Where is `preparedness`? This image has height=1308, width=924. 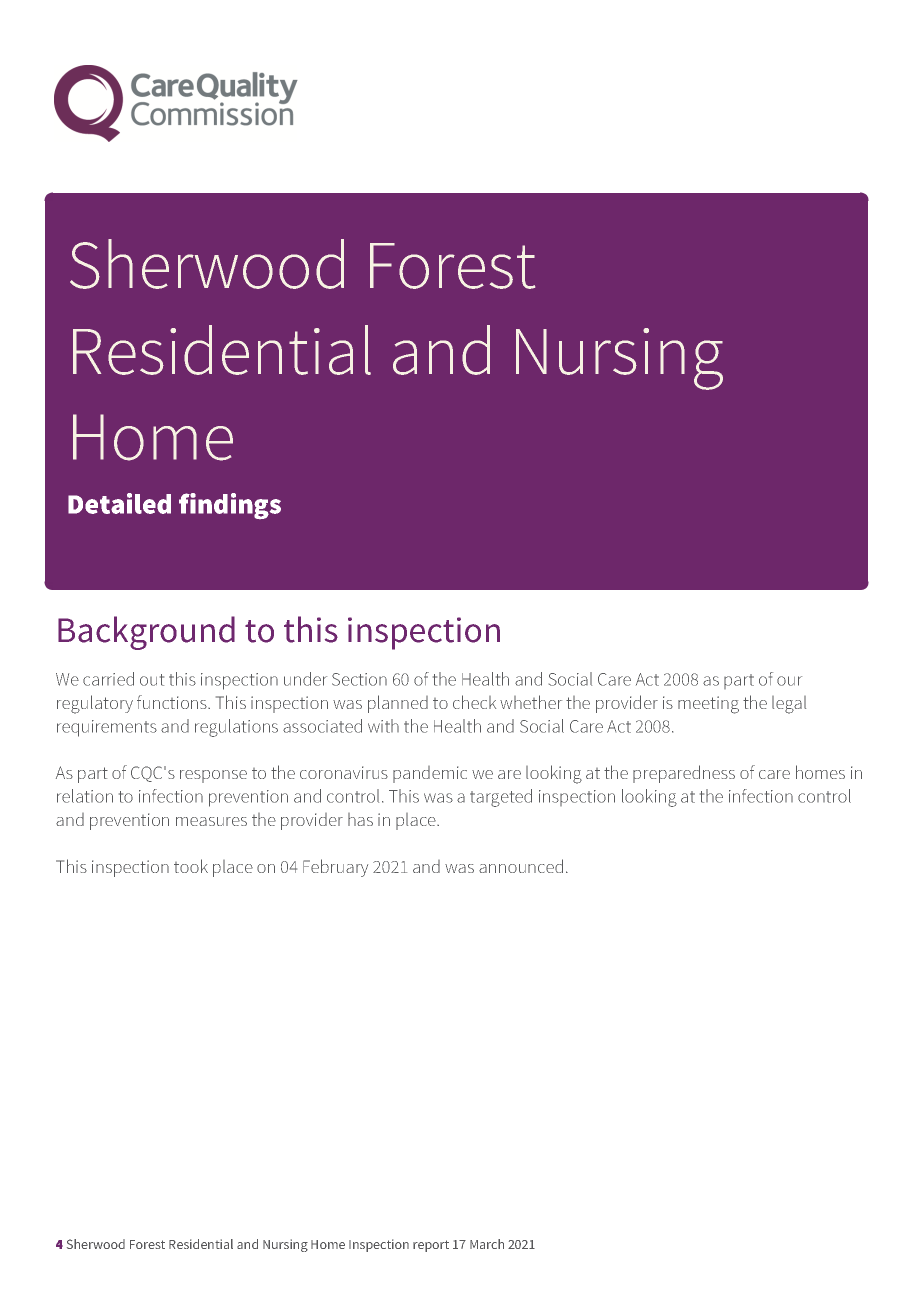
preparedness is located at coordinates (684, 774).
